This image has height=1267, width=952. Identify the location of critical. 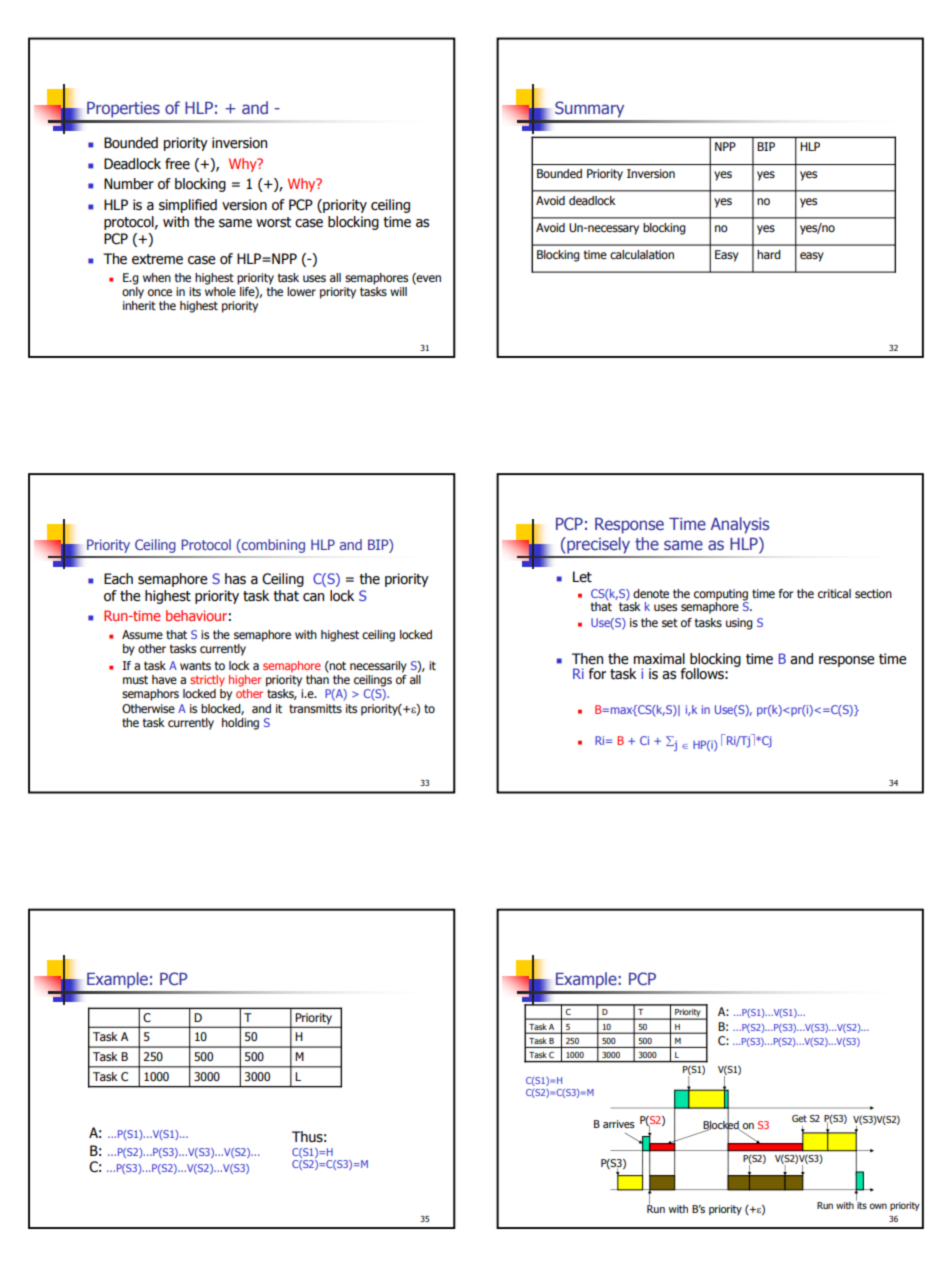
(834, 593).
